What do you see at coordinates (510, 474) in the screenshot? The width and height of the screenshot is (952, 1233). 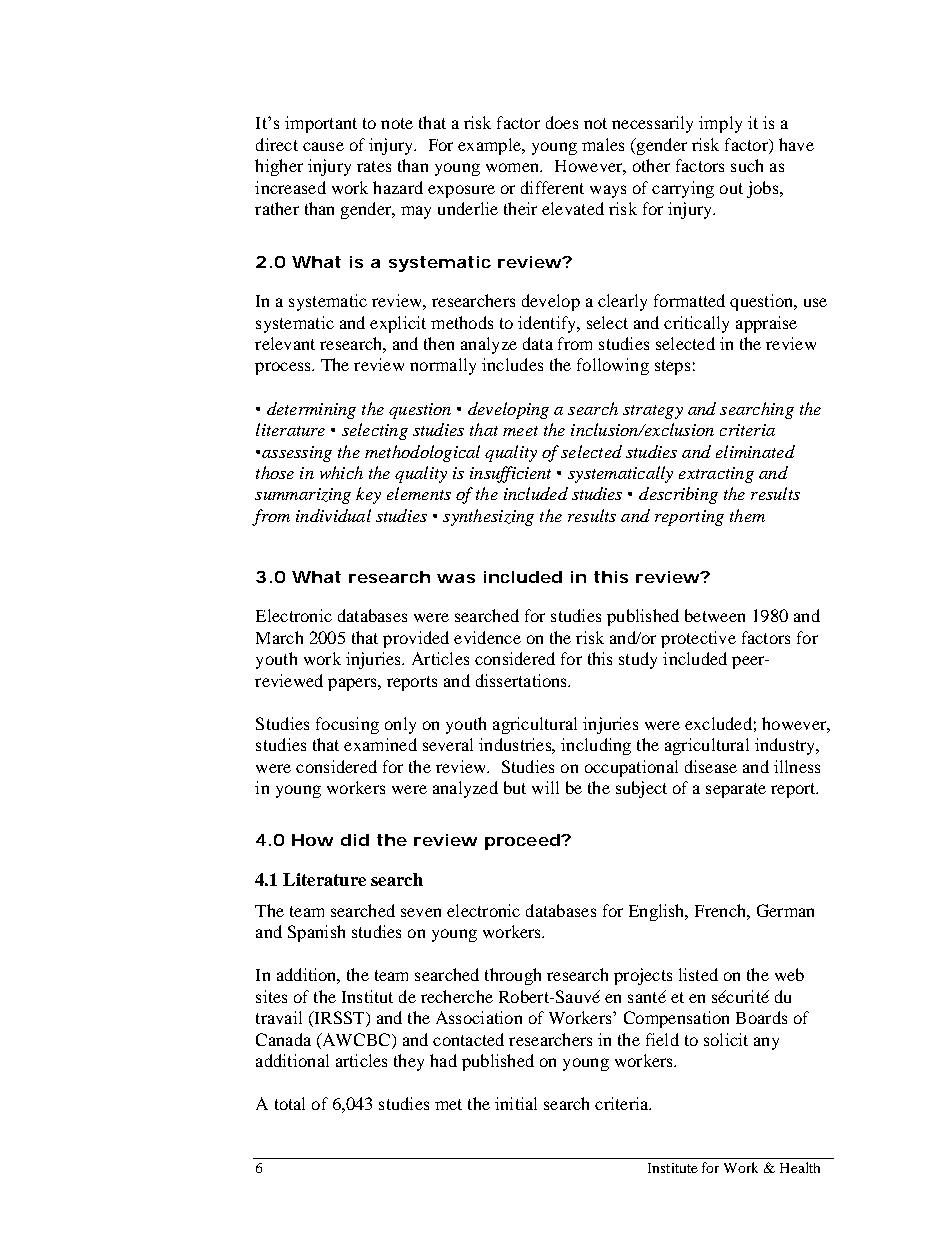 I see `insufficient` at bounding box center [510, 474].
